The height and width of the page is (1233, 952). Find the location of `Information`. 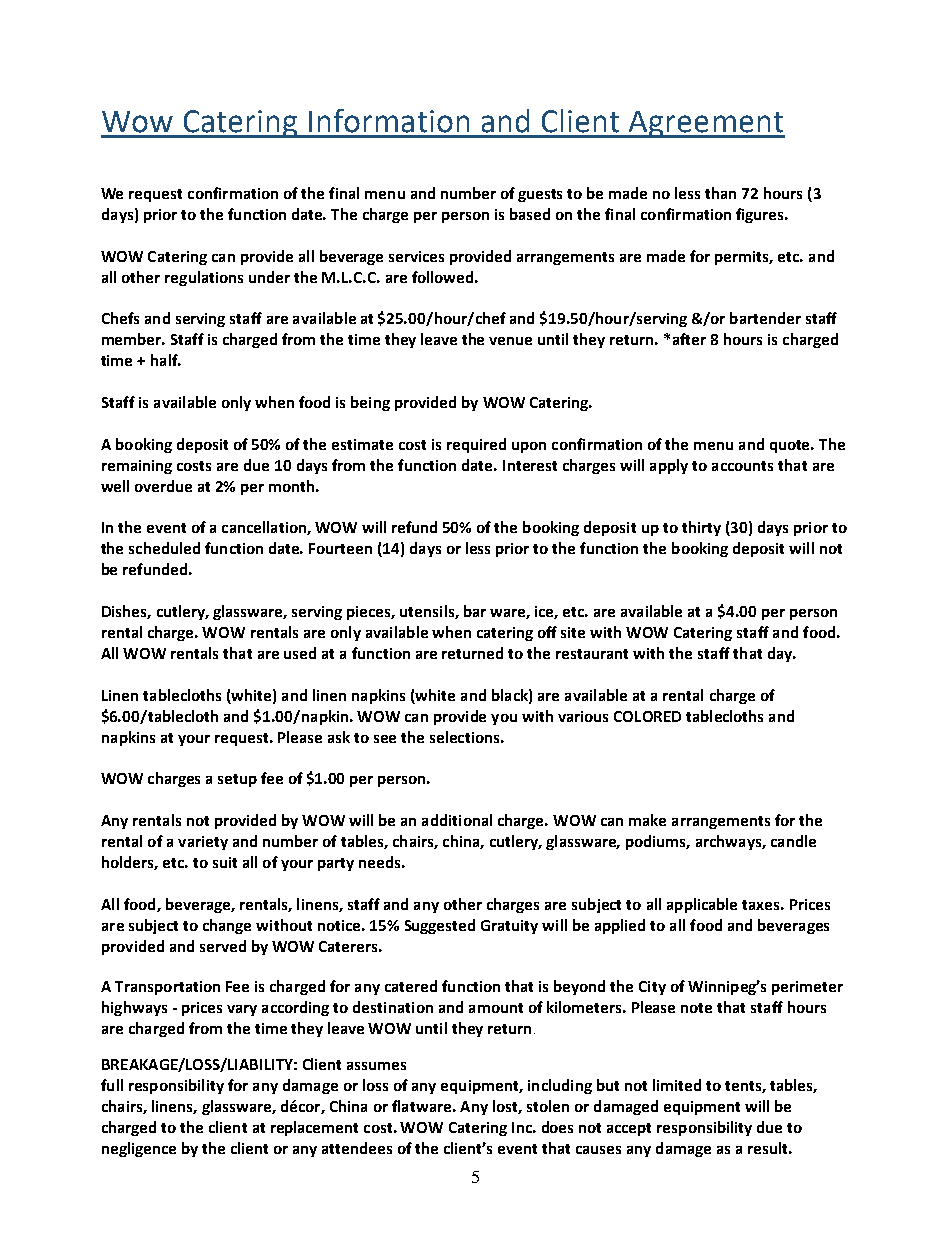

Information is located at coordinates (389, 121).
